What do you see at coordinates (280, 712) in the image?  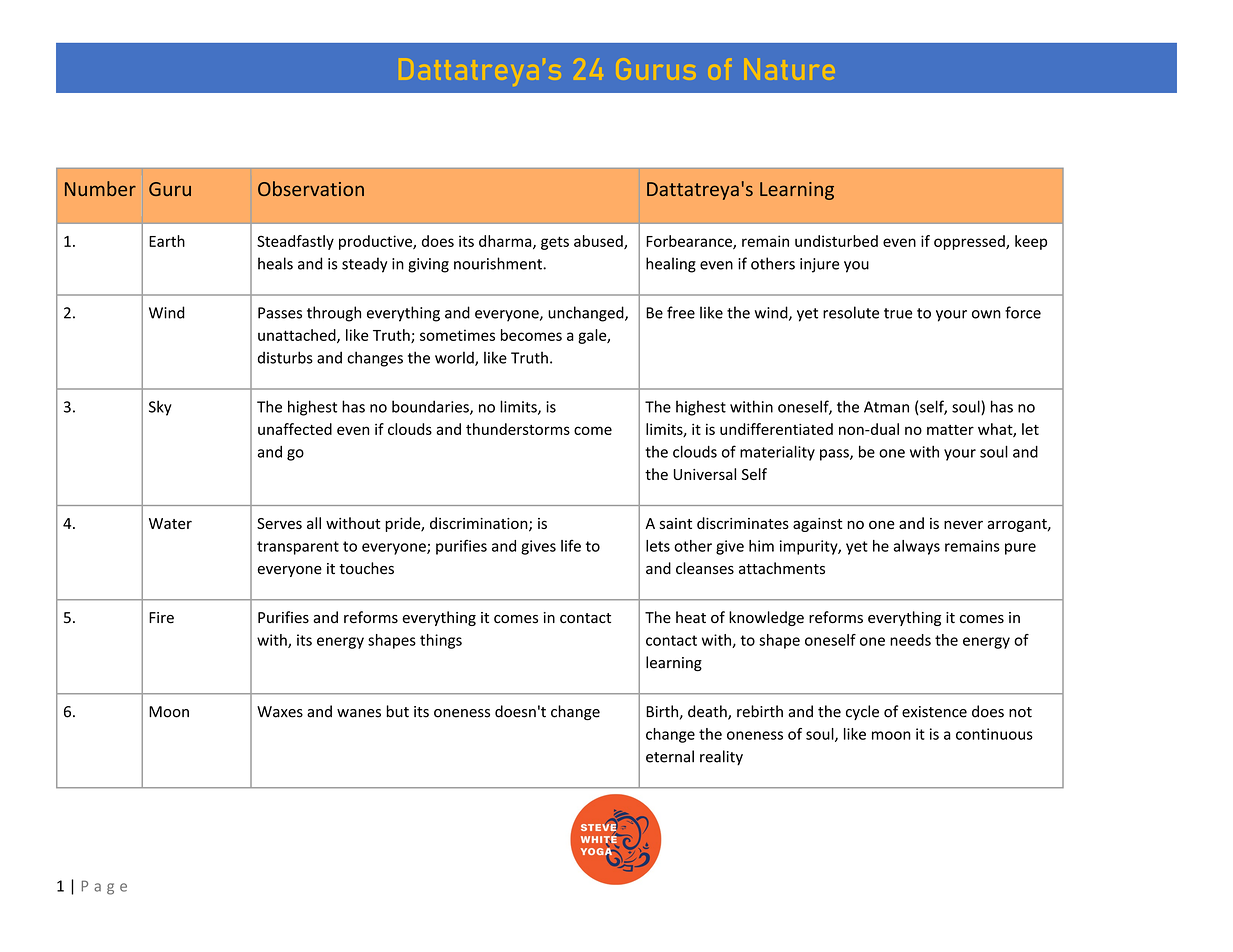 I see `Waxes` at bounding box center [280, 712].
